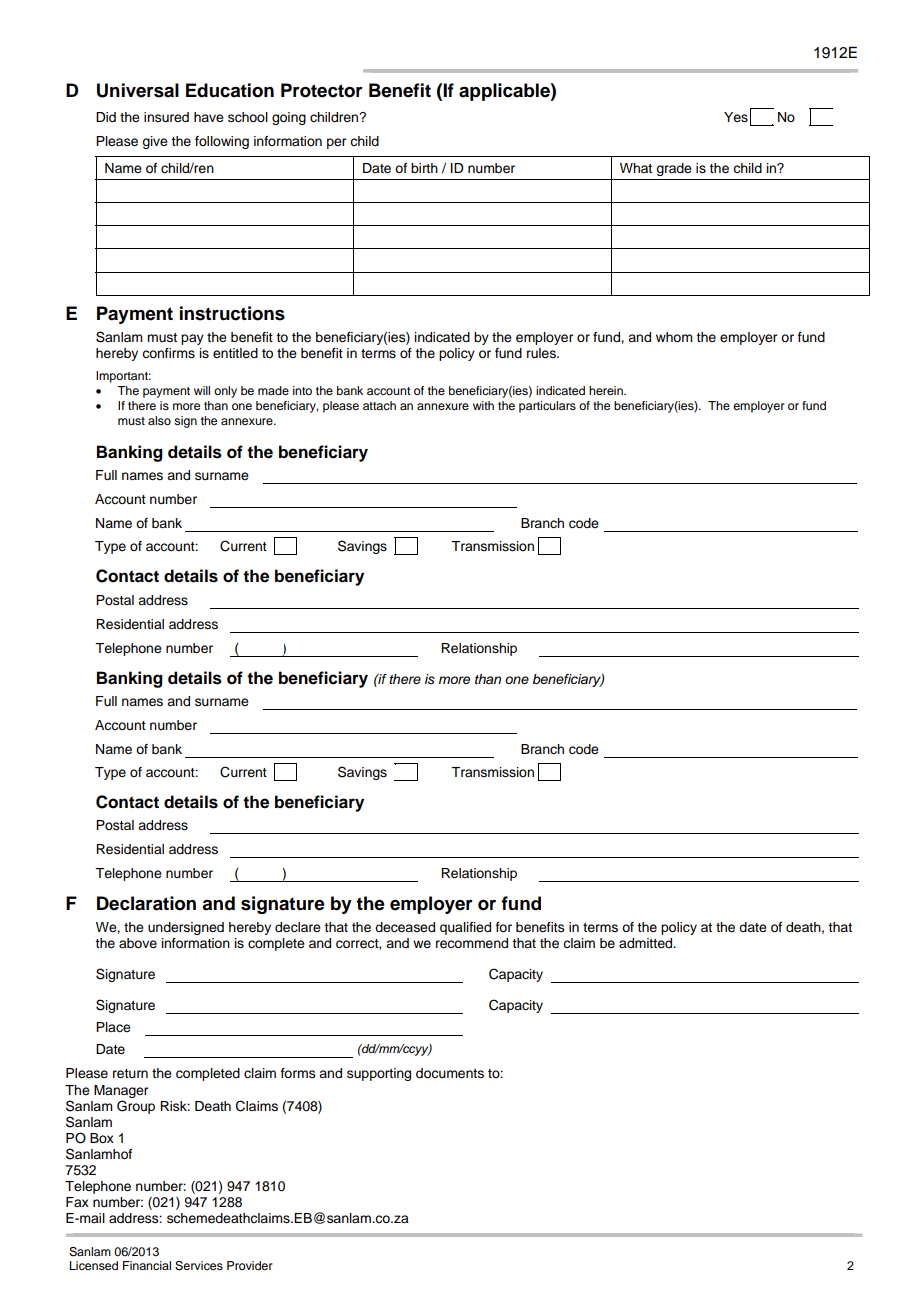  Describe the element at coordinates (405, 927) in the document. I see `deceased` at that location.
